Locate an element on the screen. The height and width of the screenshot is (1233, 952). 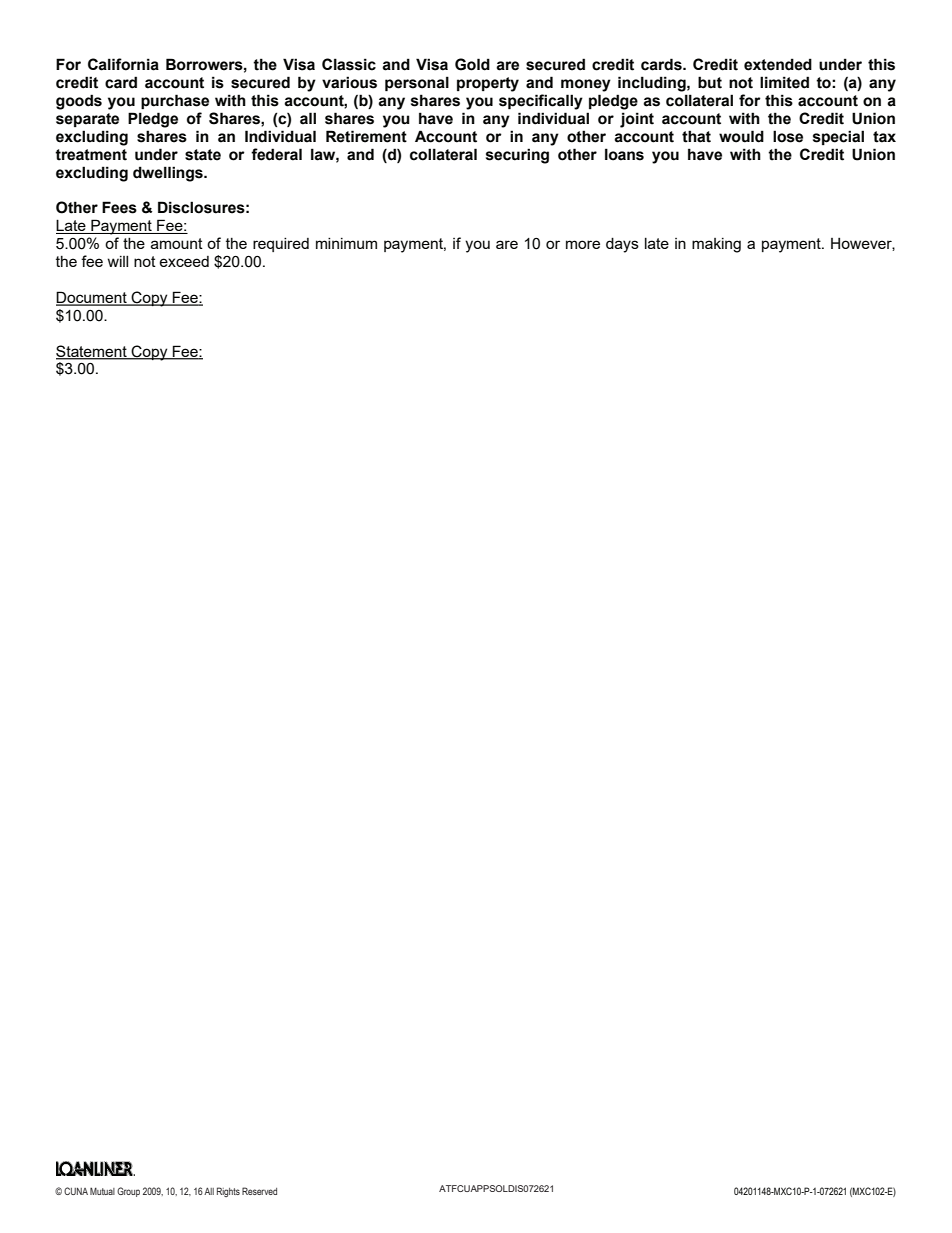
purchase is located at coordinates (175, 101).
